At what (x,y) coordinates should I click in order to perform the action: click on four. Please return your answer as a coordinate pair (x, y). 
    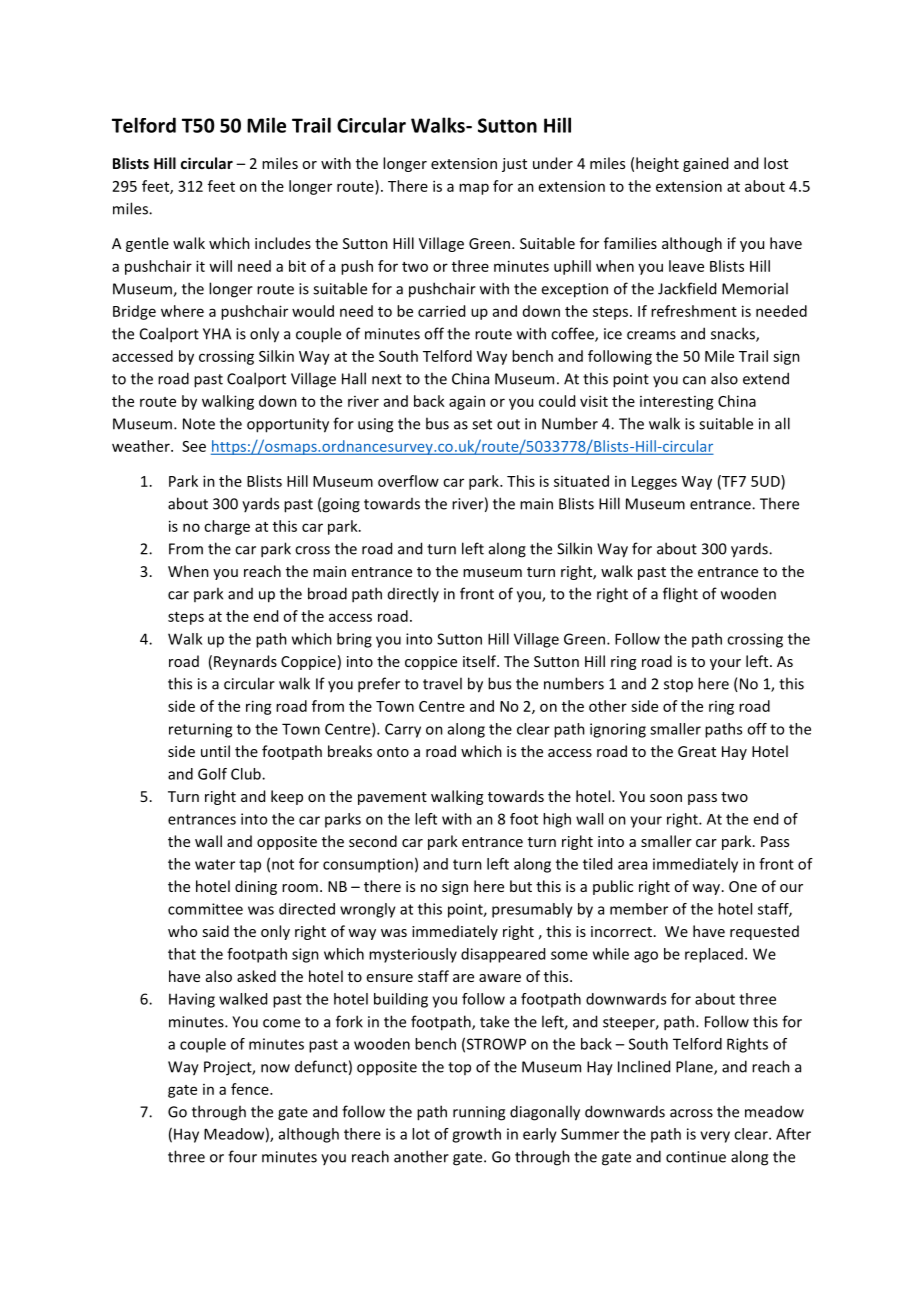
    Looking at the image, I should click on (242, 1156).
